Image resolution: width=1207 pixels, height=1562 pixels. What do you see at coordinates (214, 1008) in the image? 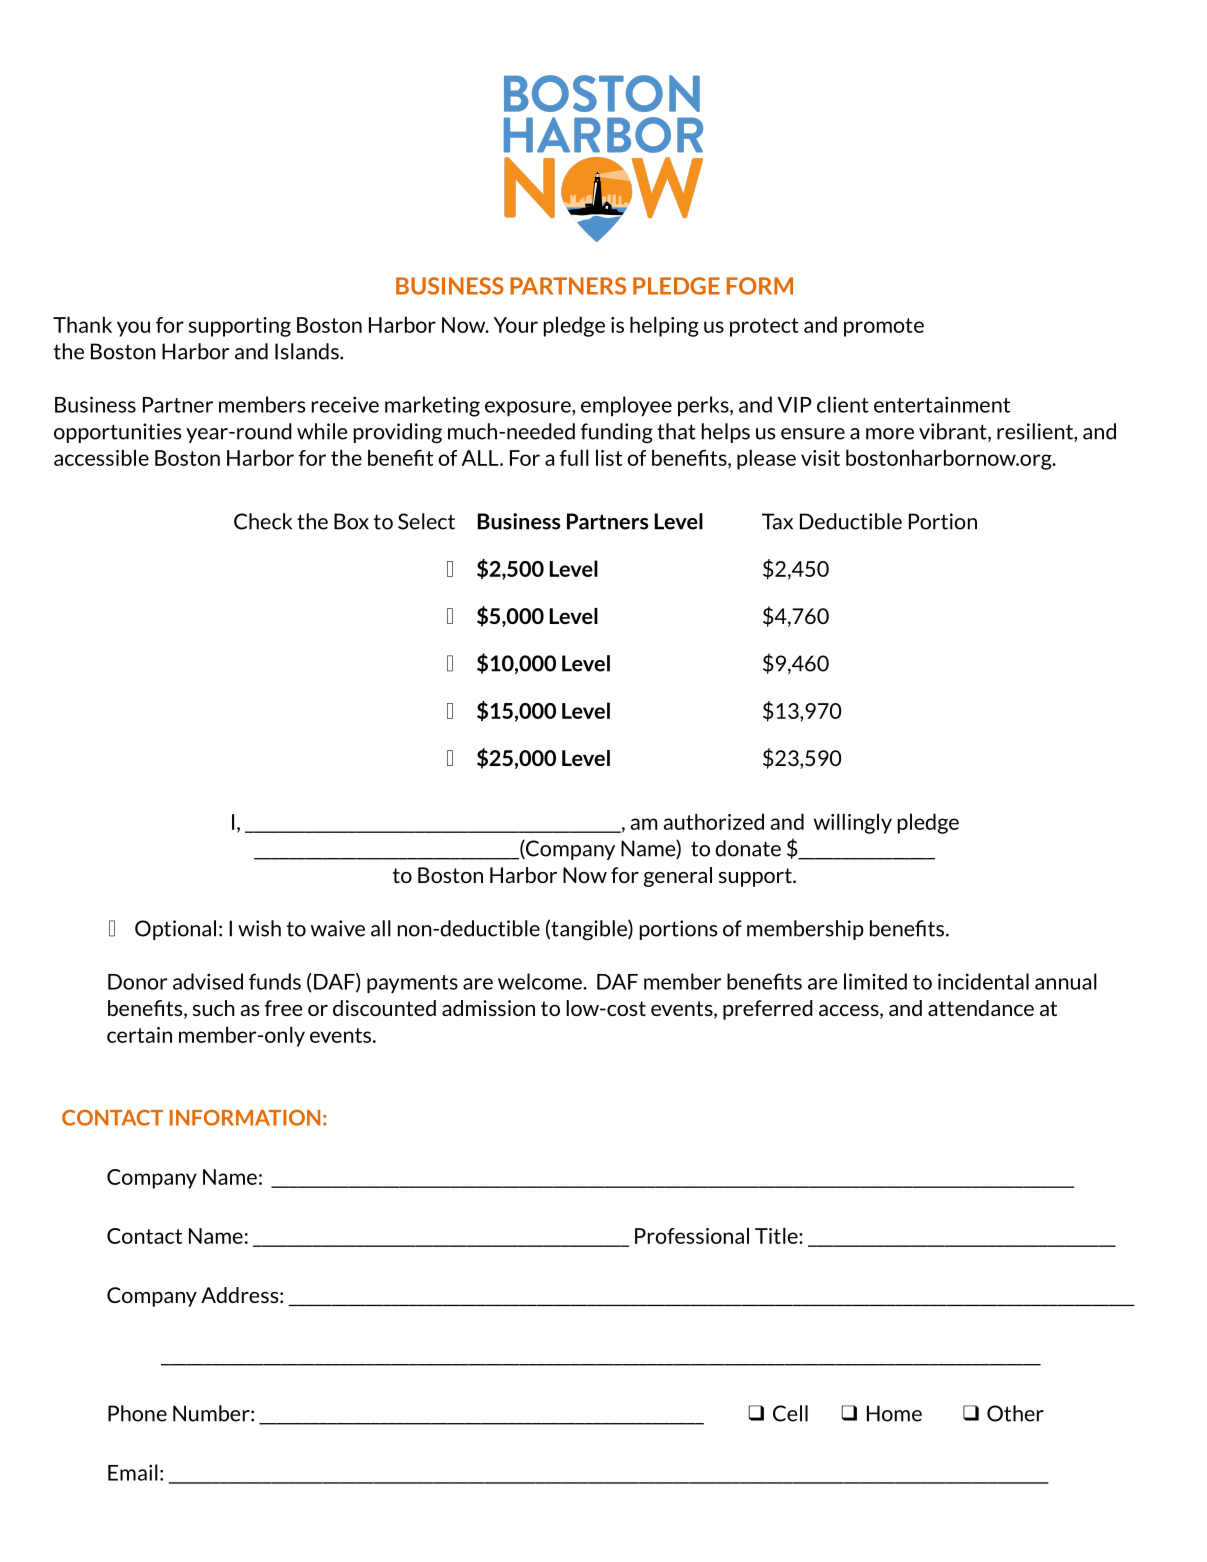
I see `such` at bounding box center [214, 1008].
